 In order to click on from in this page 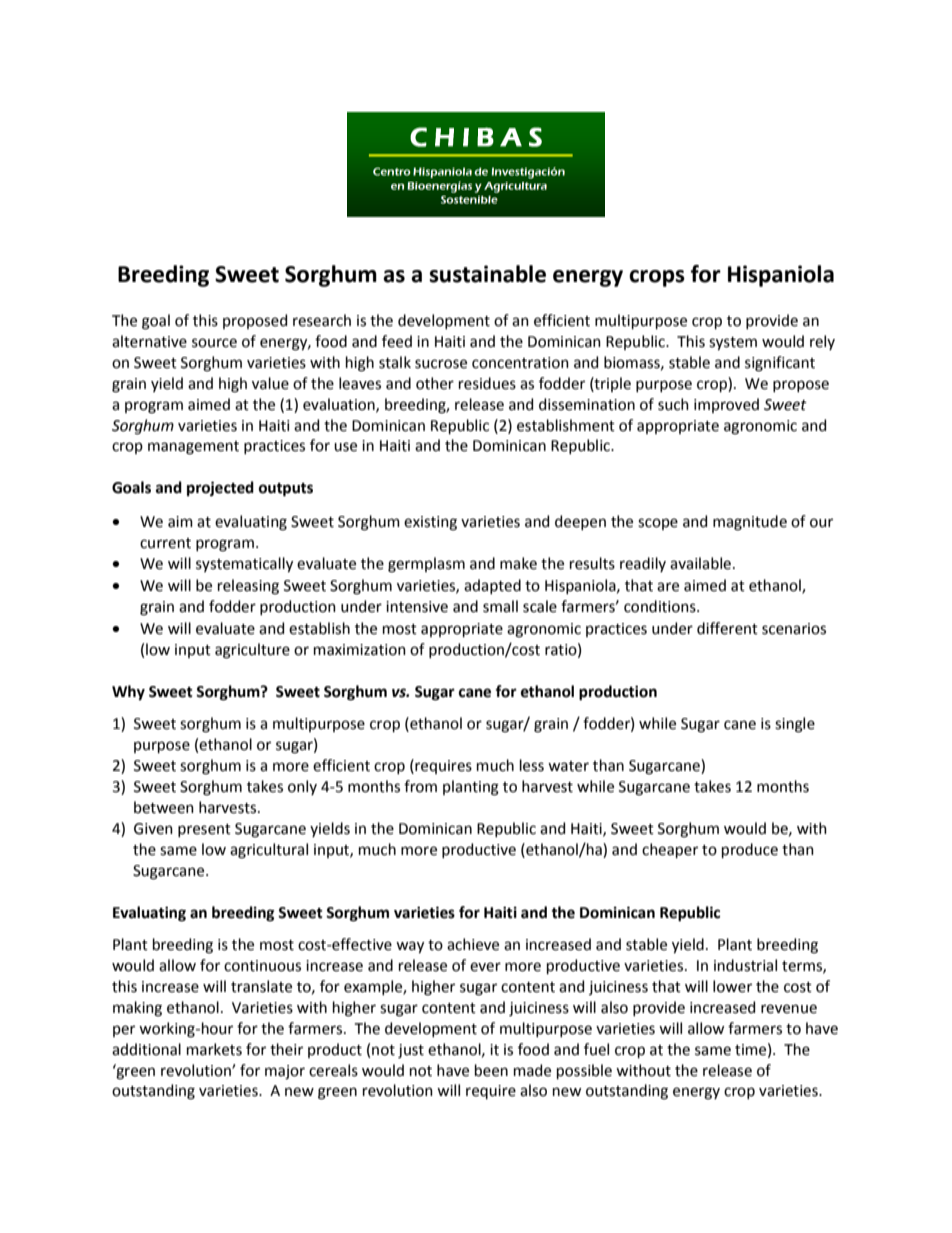, I will do `click(420, 786)`.
